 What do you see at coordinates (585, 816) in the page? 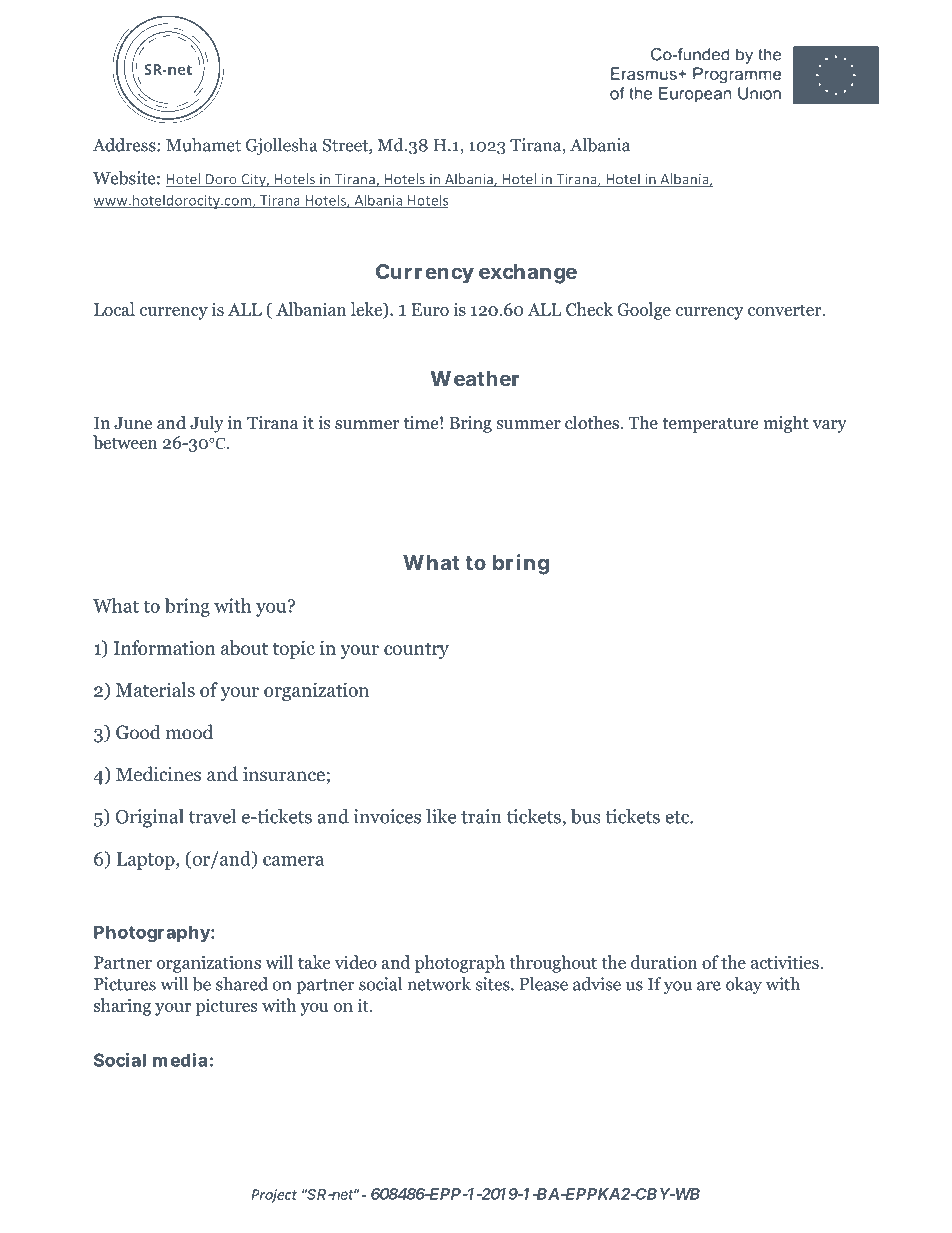
I see `bus` at bounding box center [585, 816].
